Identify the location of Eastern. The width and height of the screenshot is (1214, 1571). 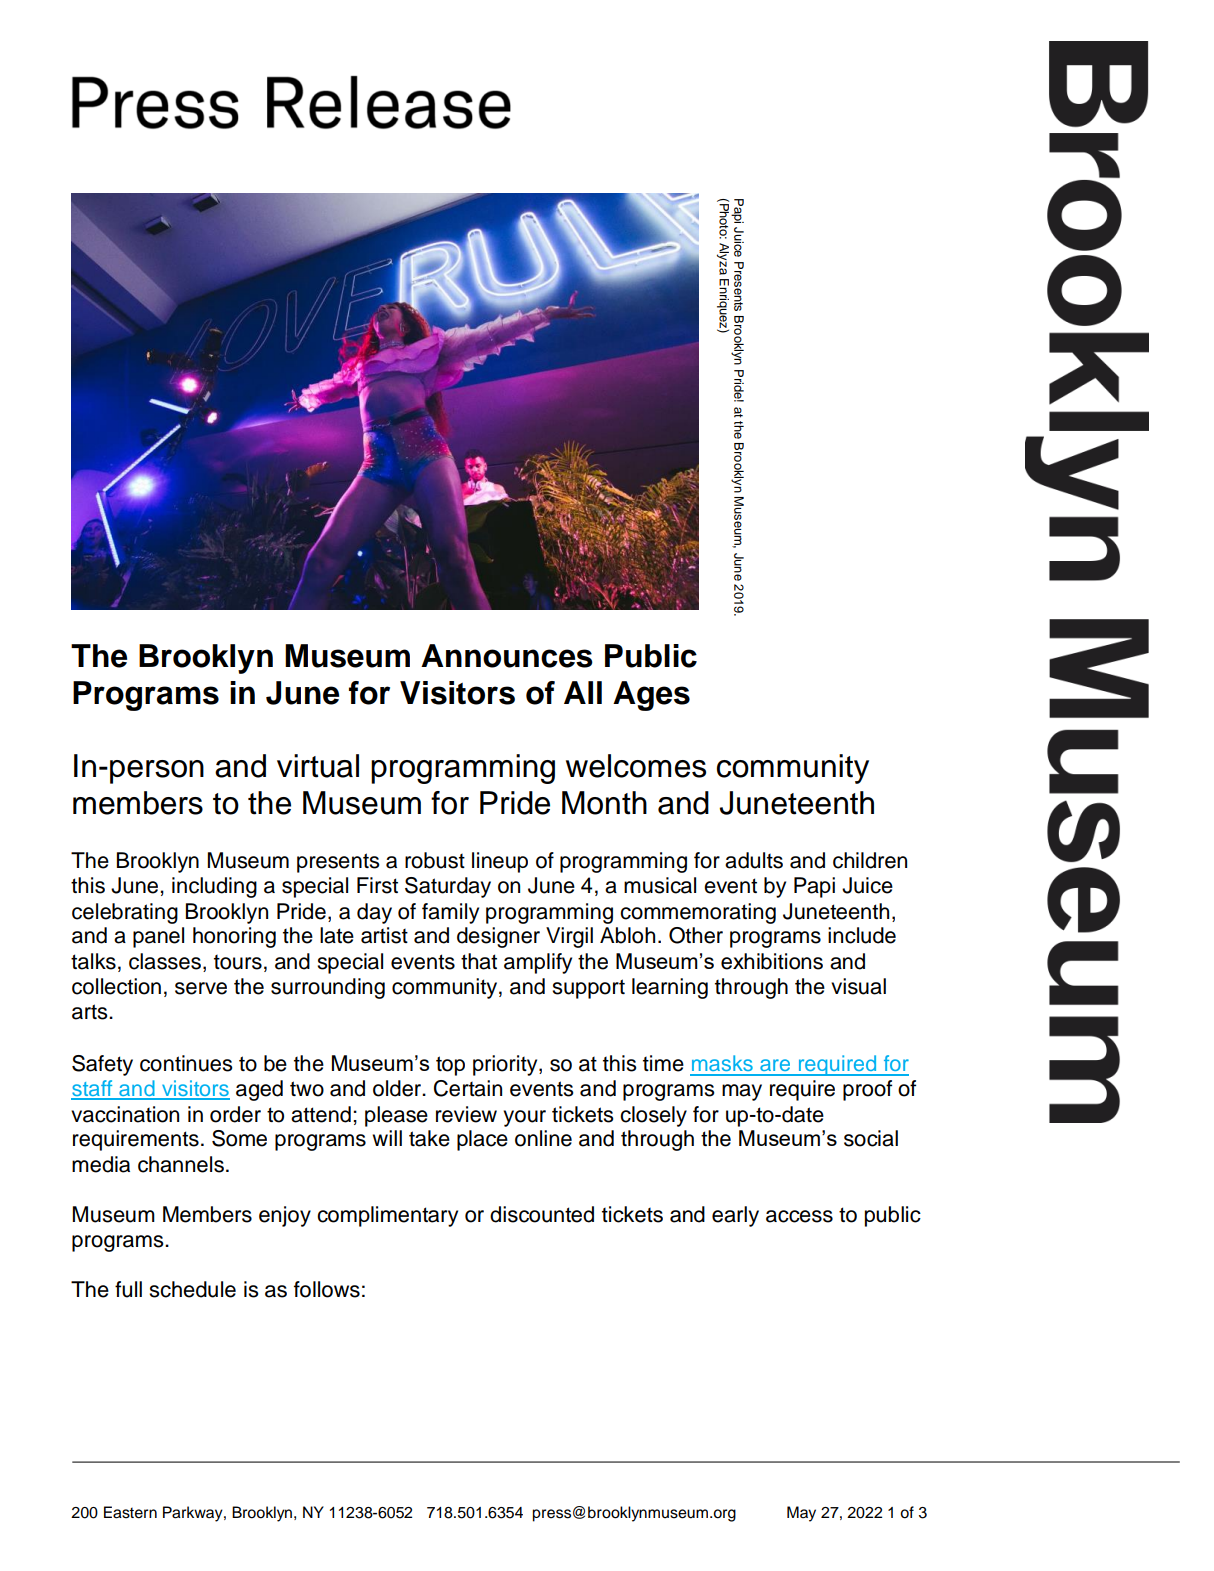
(130, 1512).
